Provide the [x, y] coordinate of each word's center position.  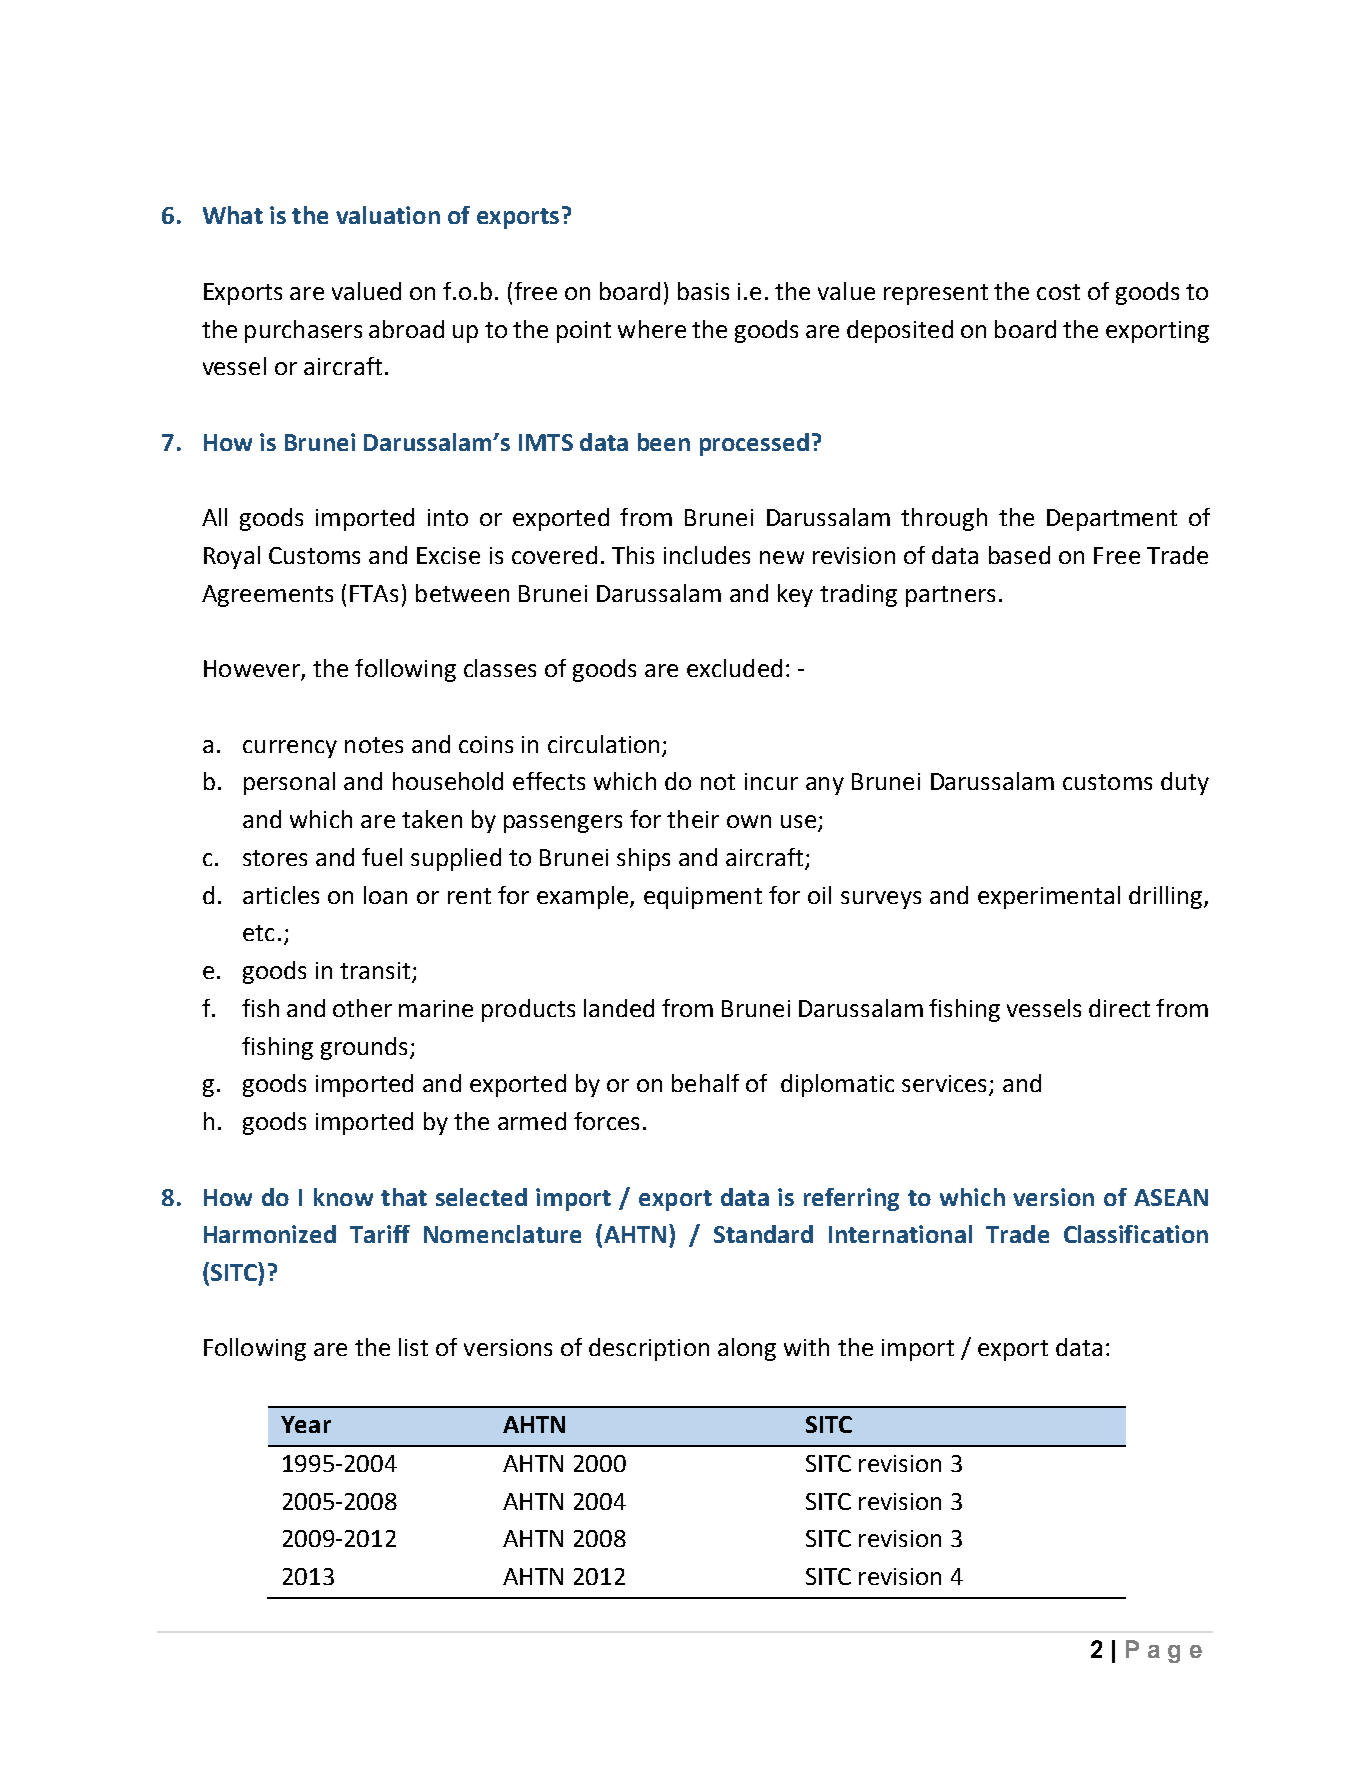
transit [376, 972]
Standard [763, 1234]
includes [707, 555]
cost [1058, 292]
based [1019, 555]
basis [703, 291]
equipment [703, 898]
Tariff [380, 1234]
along [747, 1349]
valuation [388, 215]
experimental [1049, 897]
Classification [1136, 1234]
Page [1164, 1651]
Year [306, 1424]
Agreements [267, 596]
